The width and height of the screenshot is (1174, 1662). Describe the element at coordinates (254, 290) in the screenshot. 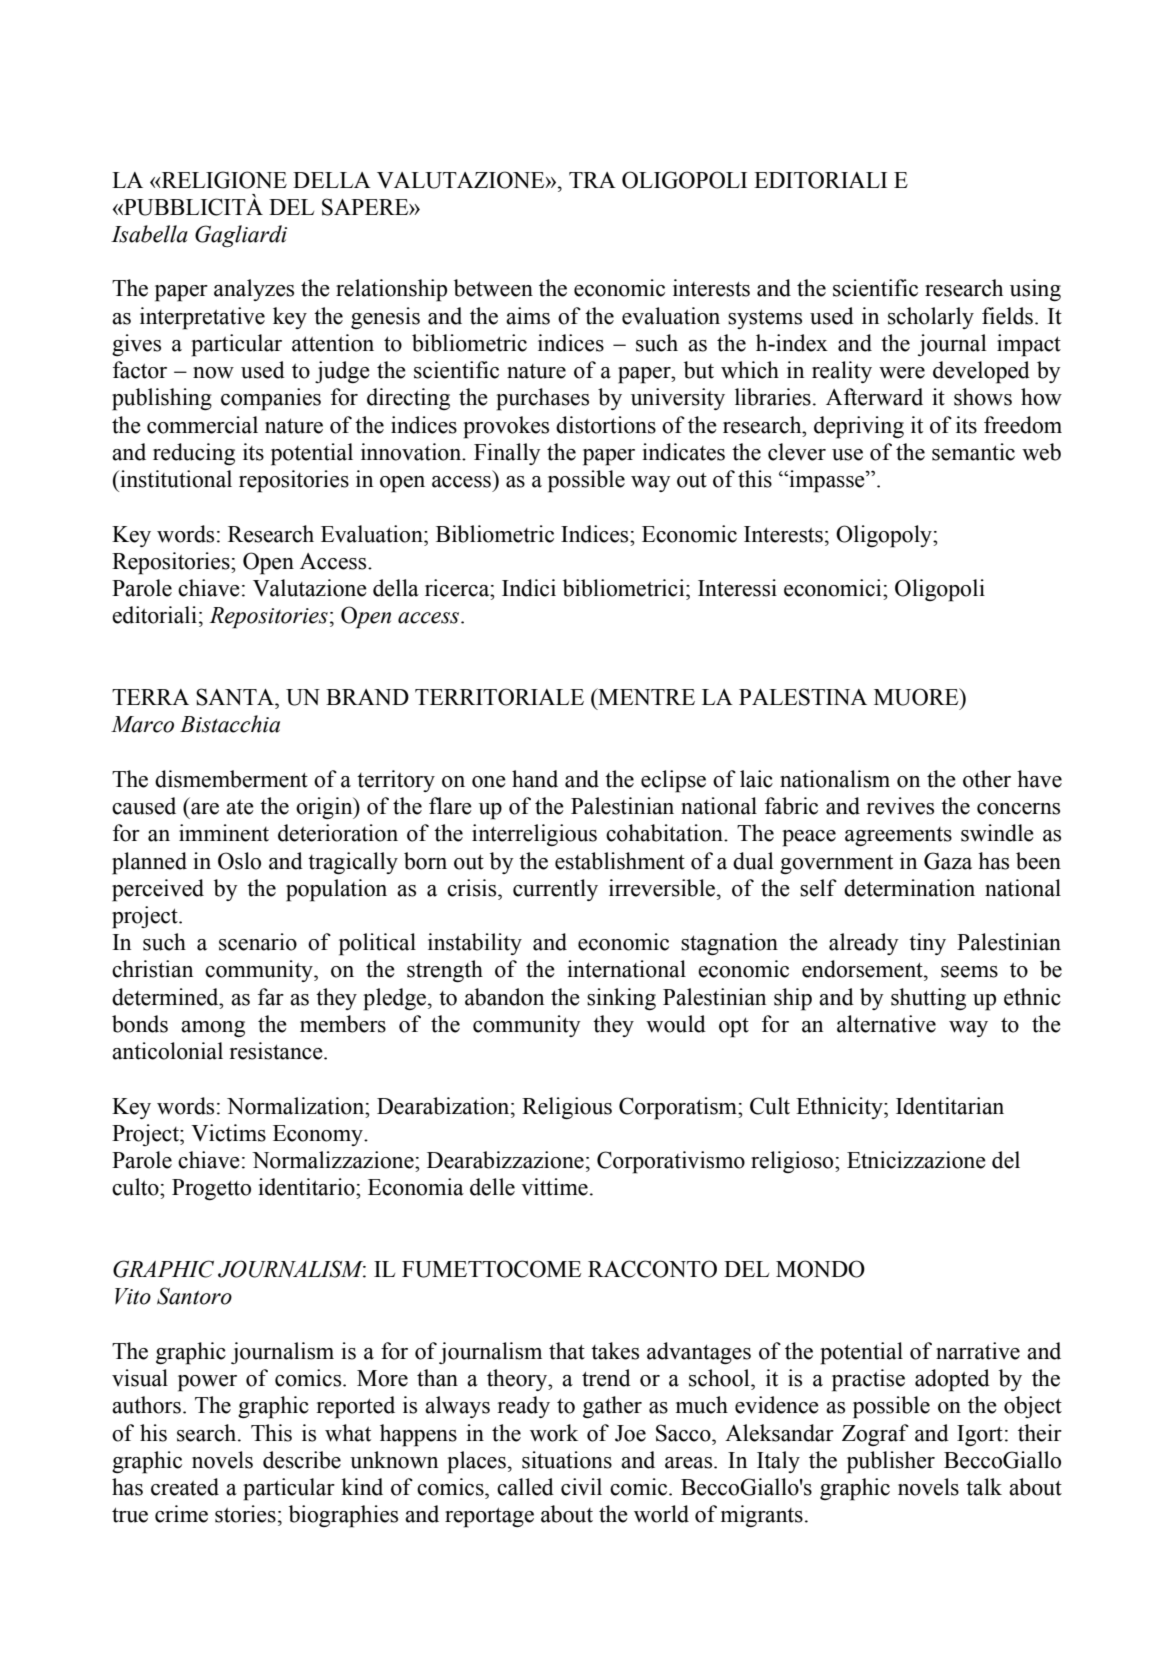

I see `analyzes` at that location.
